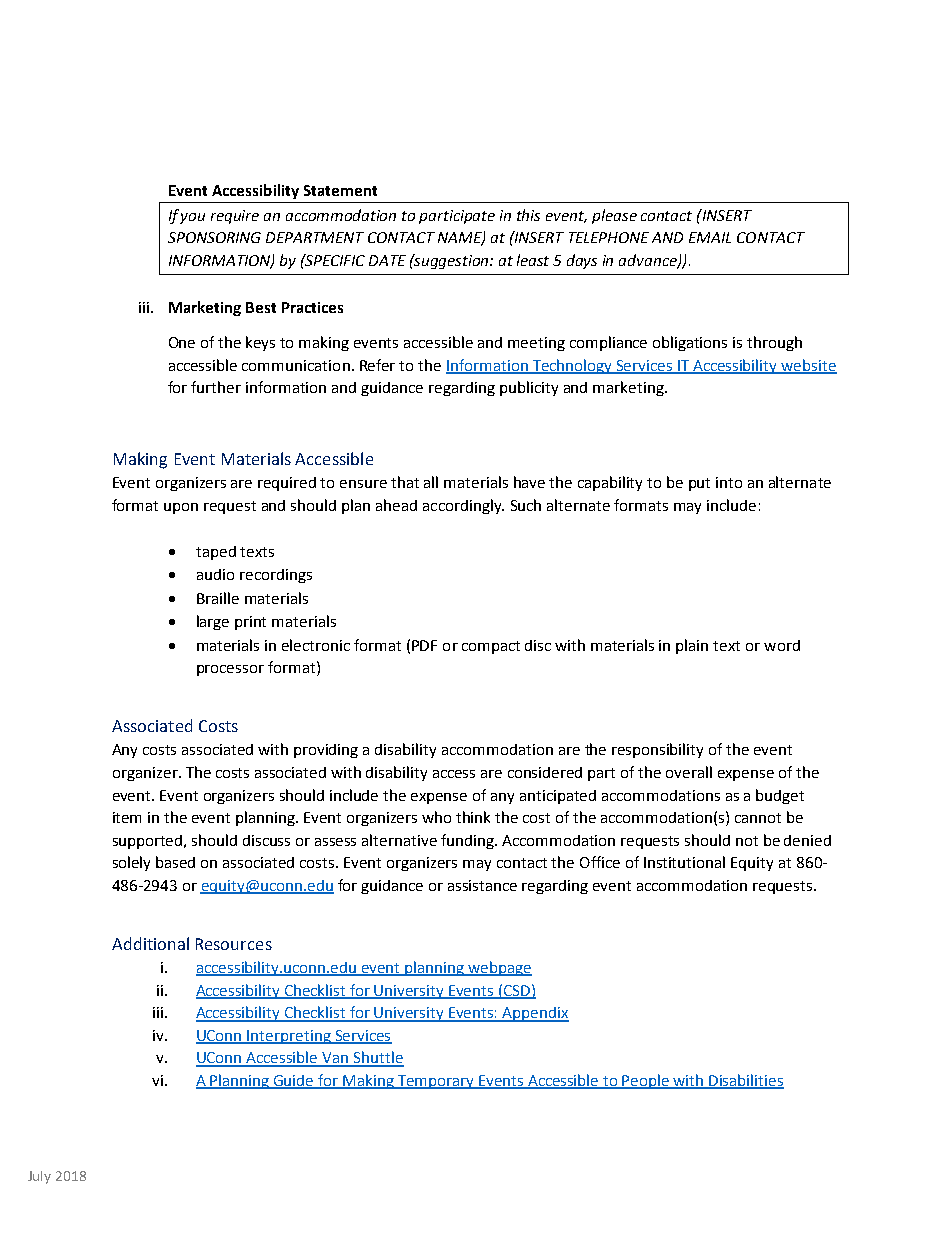 This page has width=952, height=1233. What do you see at coordinates (39, 1177) in the page?
I see `July` at bounding box center [39, 1177].
